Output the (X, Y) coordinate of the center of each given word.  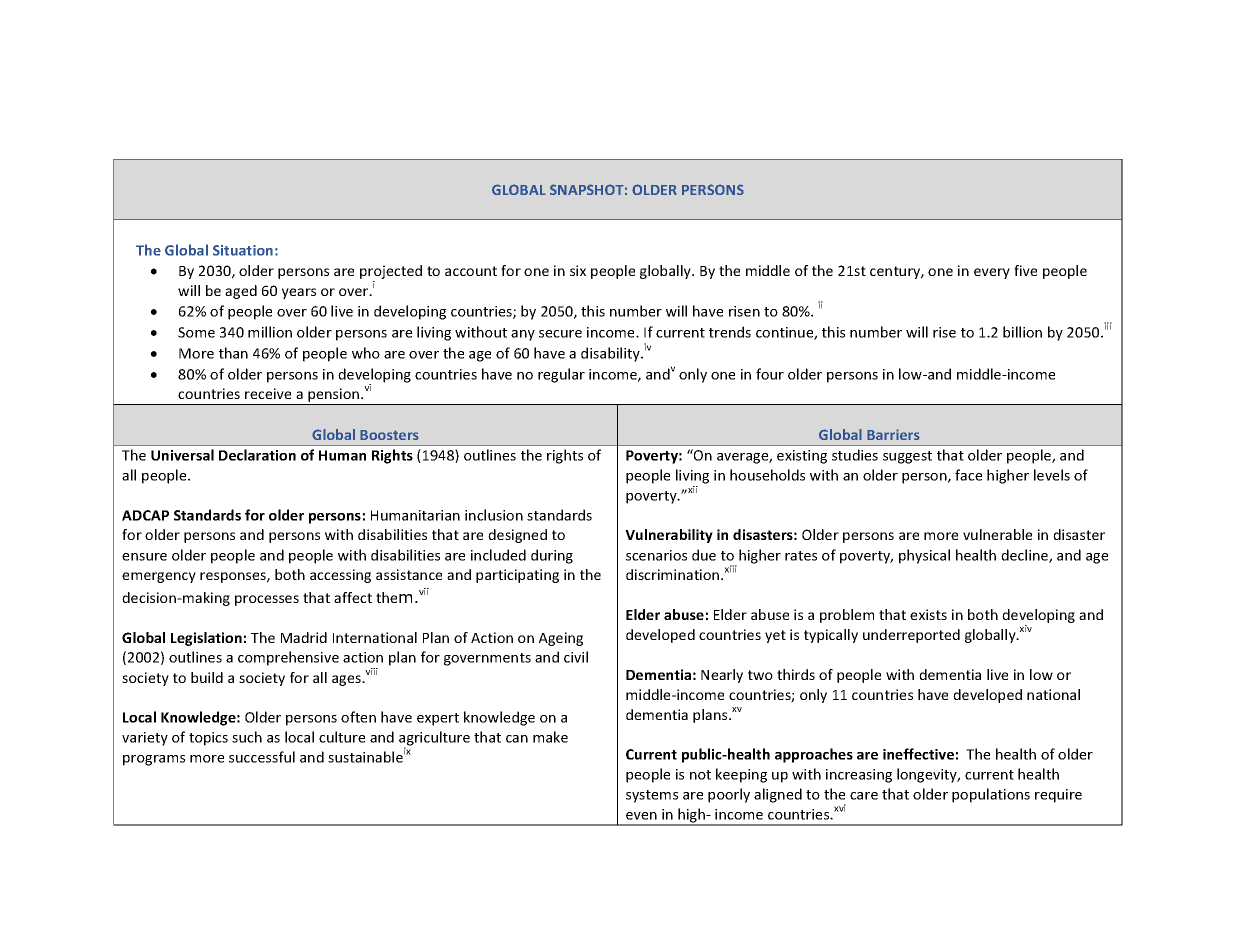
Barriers (893, 434)
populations (991, 795)
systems (652, 796)
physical (924, 556)
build (207, 677)
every (992, 273)
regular (561, 375)
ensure (144, 557)
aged (241, 292)
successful (262, 757)
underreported (911, 636)
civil (576, 657)
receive (268, 393)
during (552, 556)
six (578, 270)
